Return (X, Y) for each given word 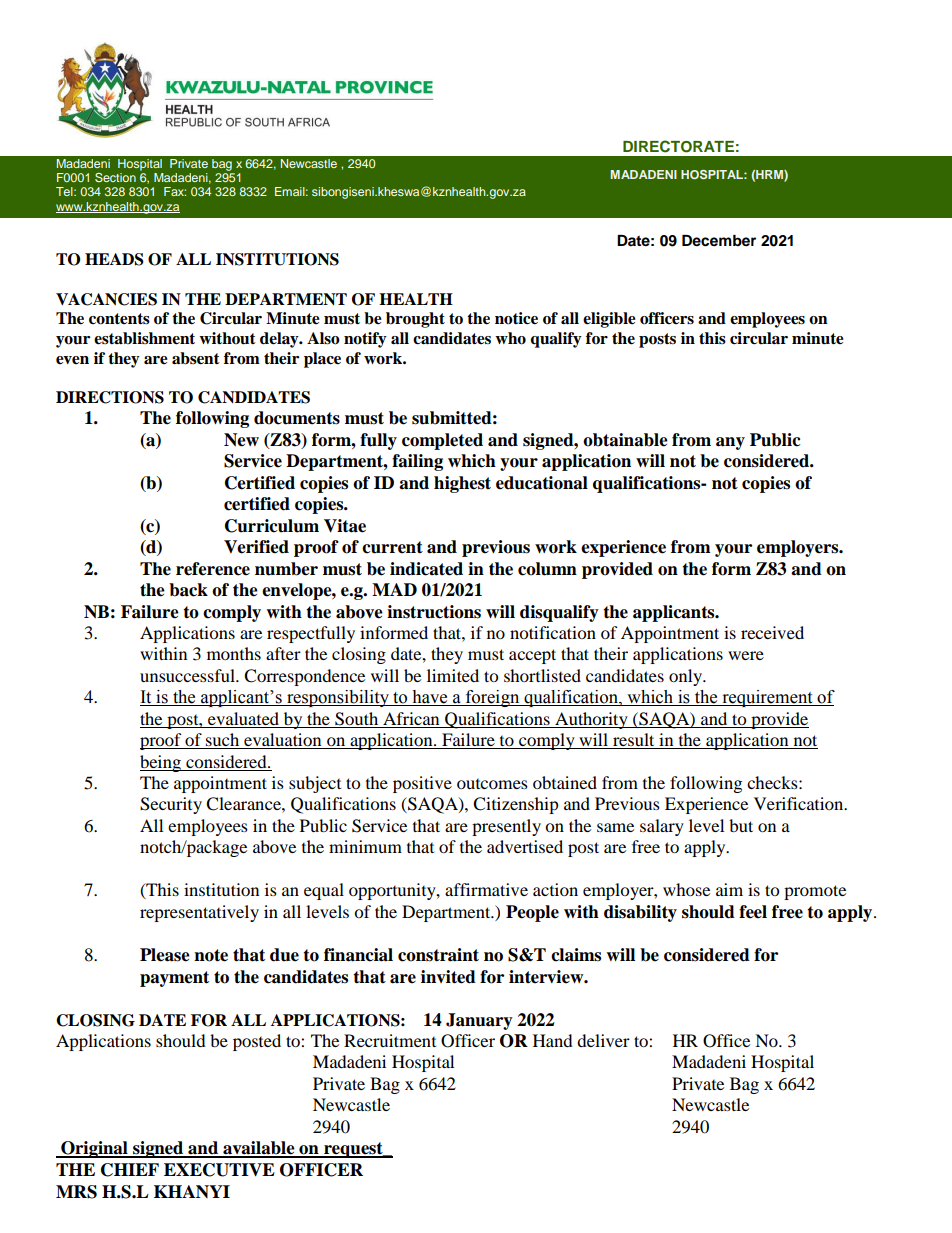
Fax (175, 191)
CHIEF (130, 1170)
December (719, 241)
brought (415, 320)
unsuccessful (188, 675)
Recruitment (390, 1040)
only (687, 677)
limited (453, 675)
